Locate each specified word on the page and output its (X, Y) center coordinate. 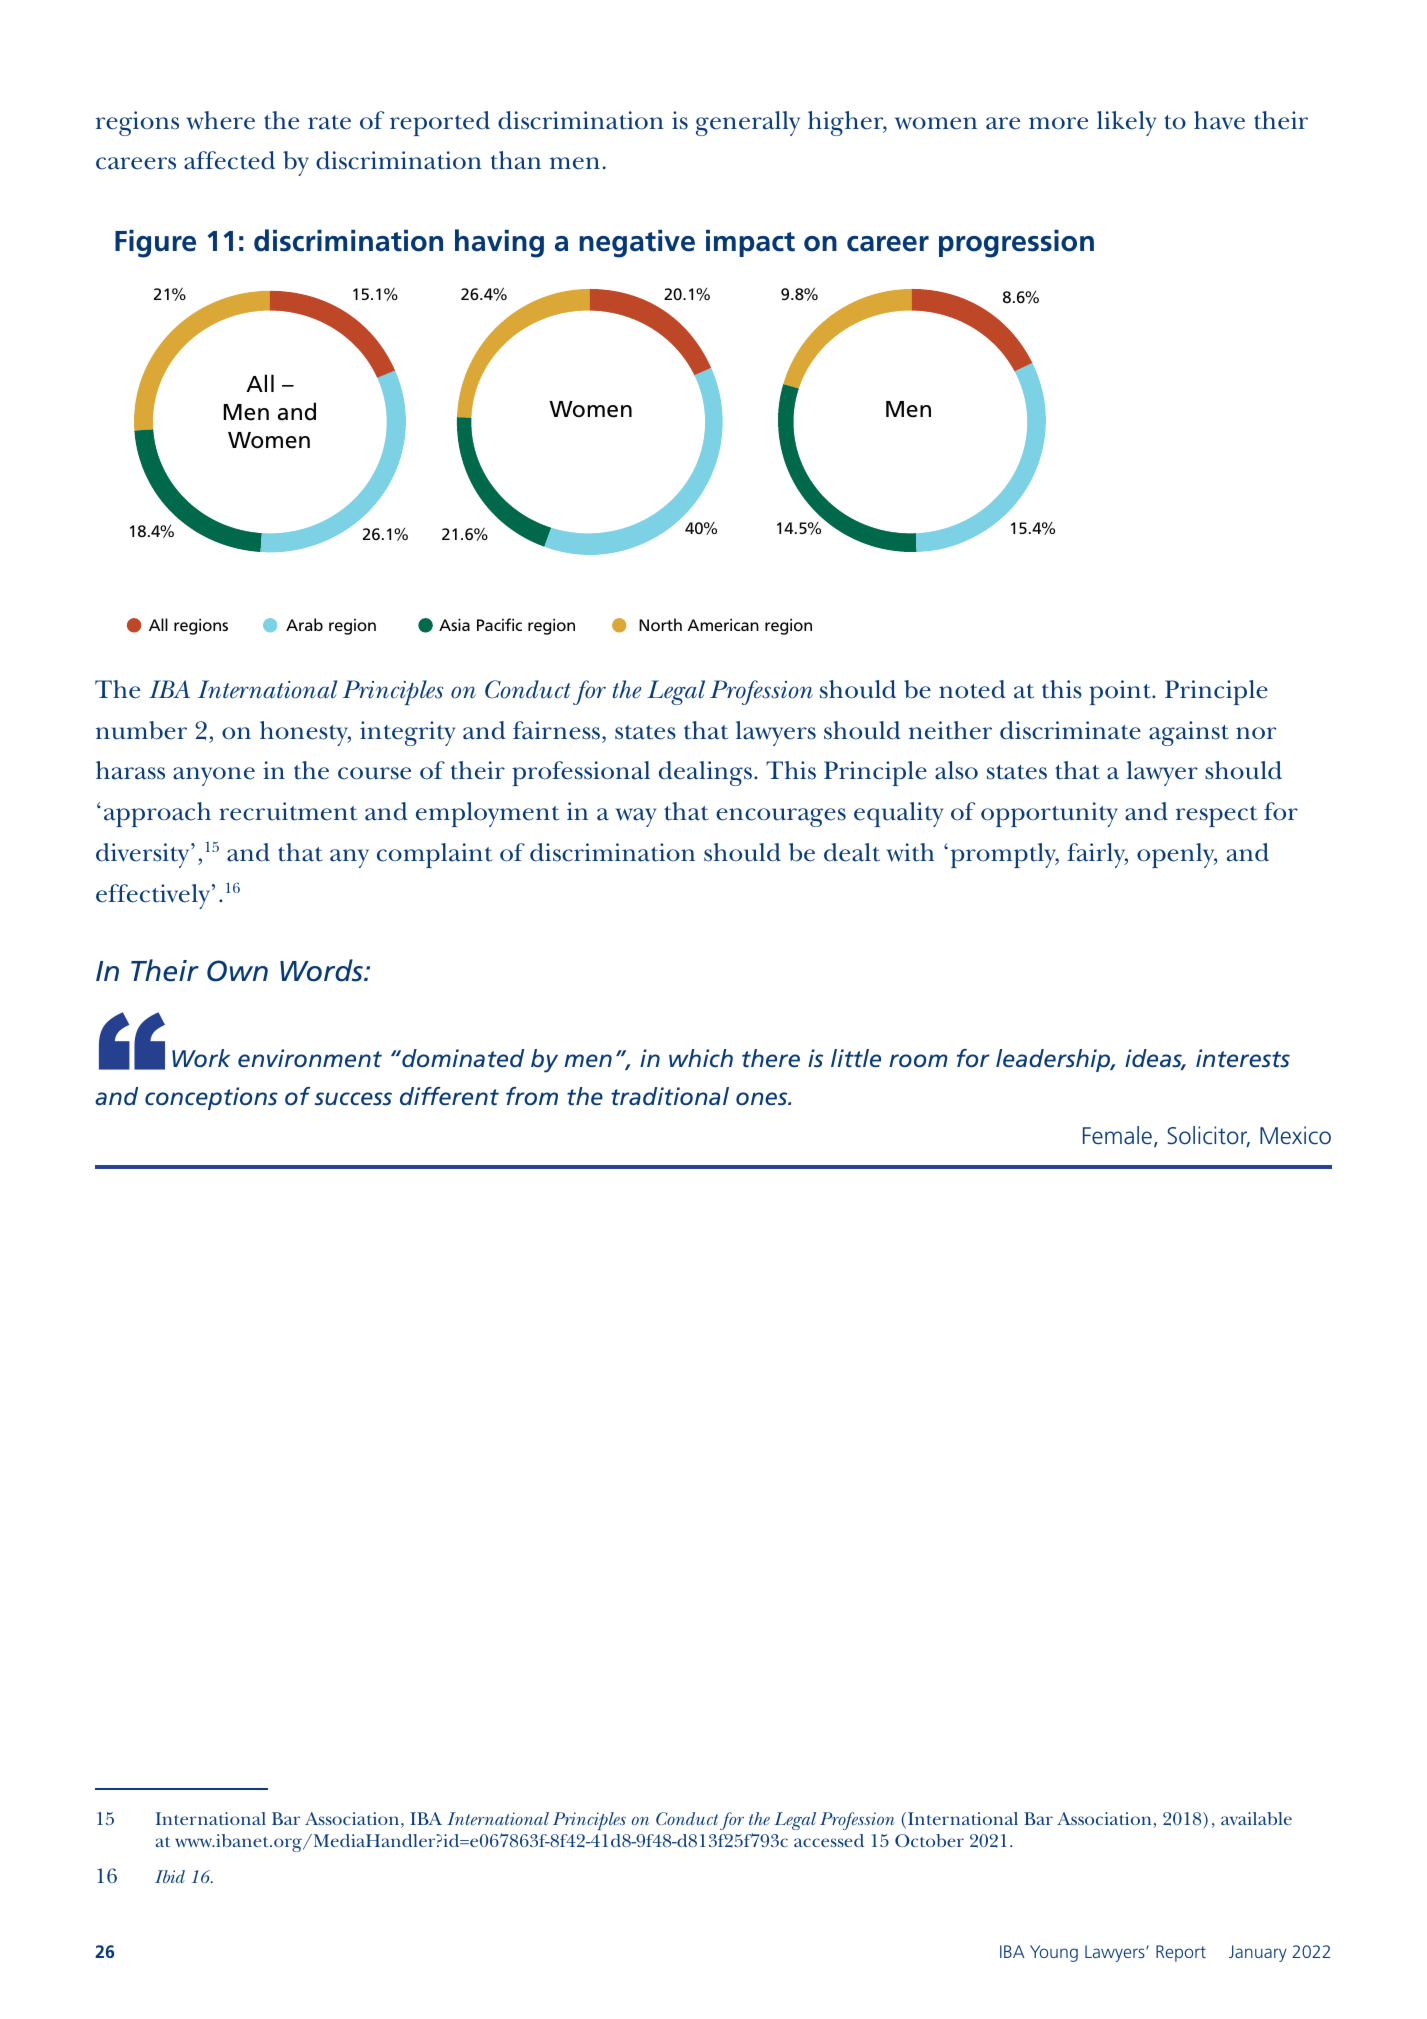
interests (1243, 1058)
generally (748, 123)
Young (1054, 1953)
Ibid (170, 1876)
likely (1126, 123)
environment (310, 1058)
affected (229, 160)
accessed (829, 1840)
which (701, 1058)
